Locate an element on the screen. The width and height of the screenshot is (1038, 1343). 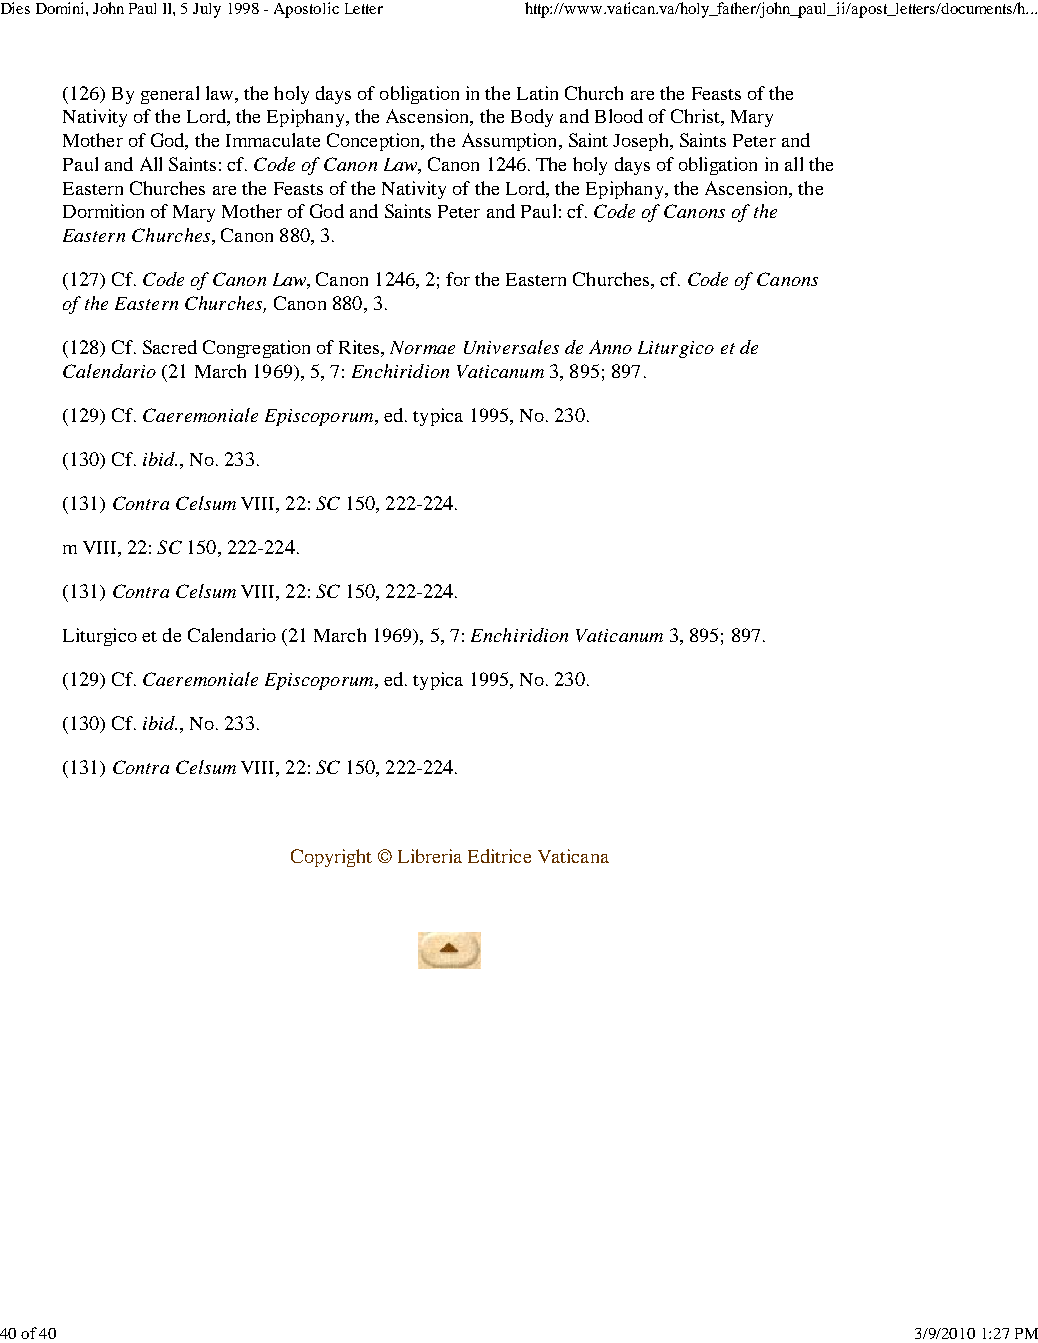
Conception is located at coordinates (374, 142).
